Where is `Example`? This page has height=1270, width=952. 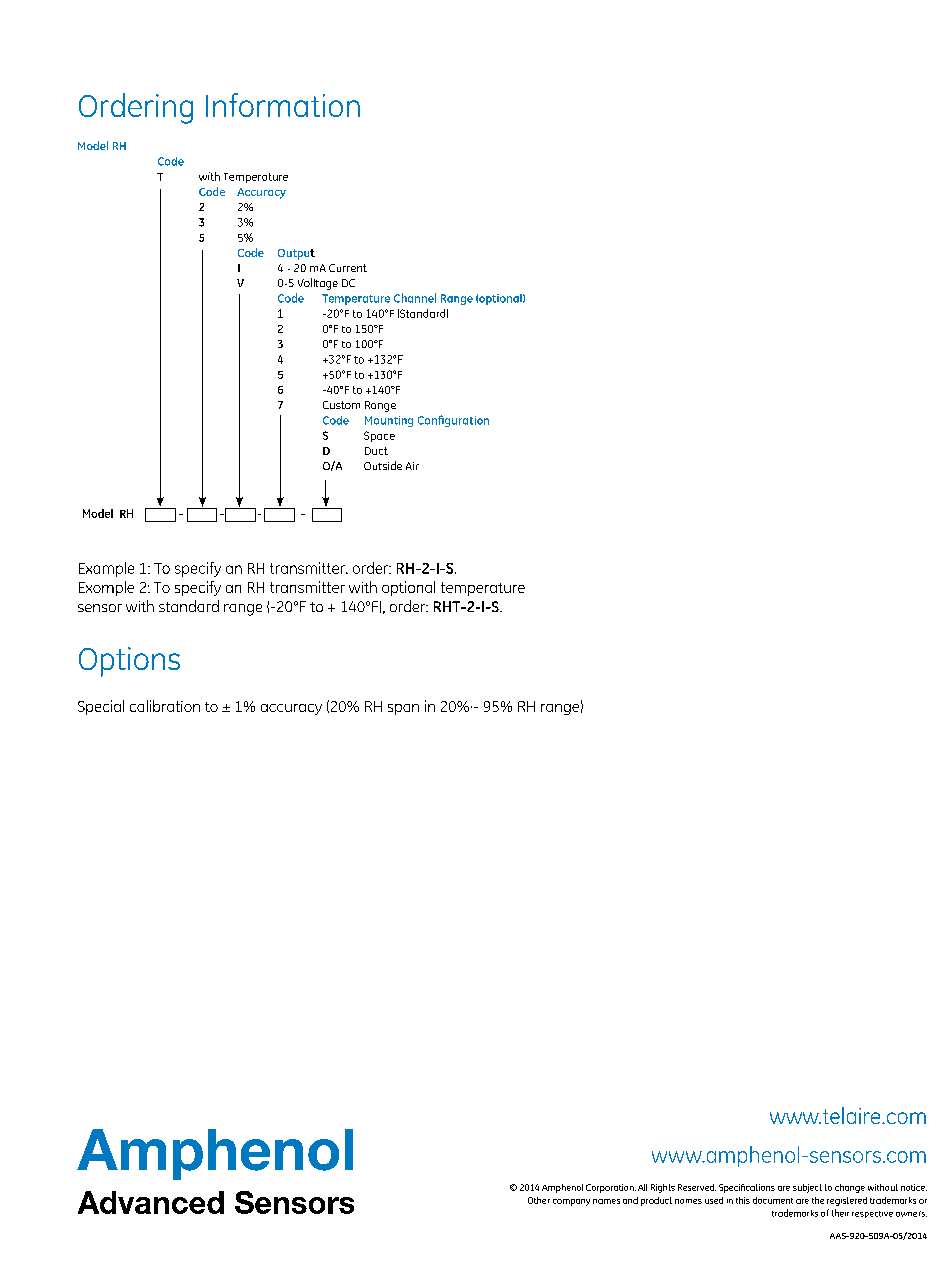 Example is located at coordinates (106, 569).
